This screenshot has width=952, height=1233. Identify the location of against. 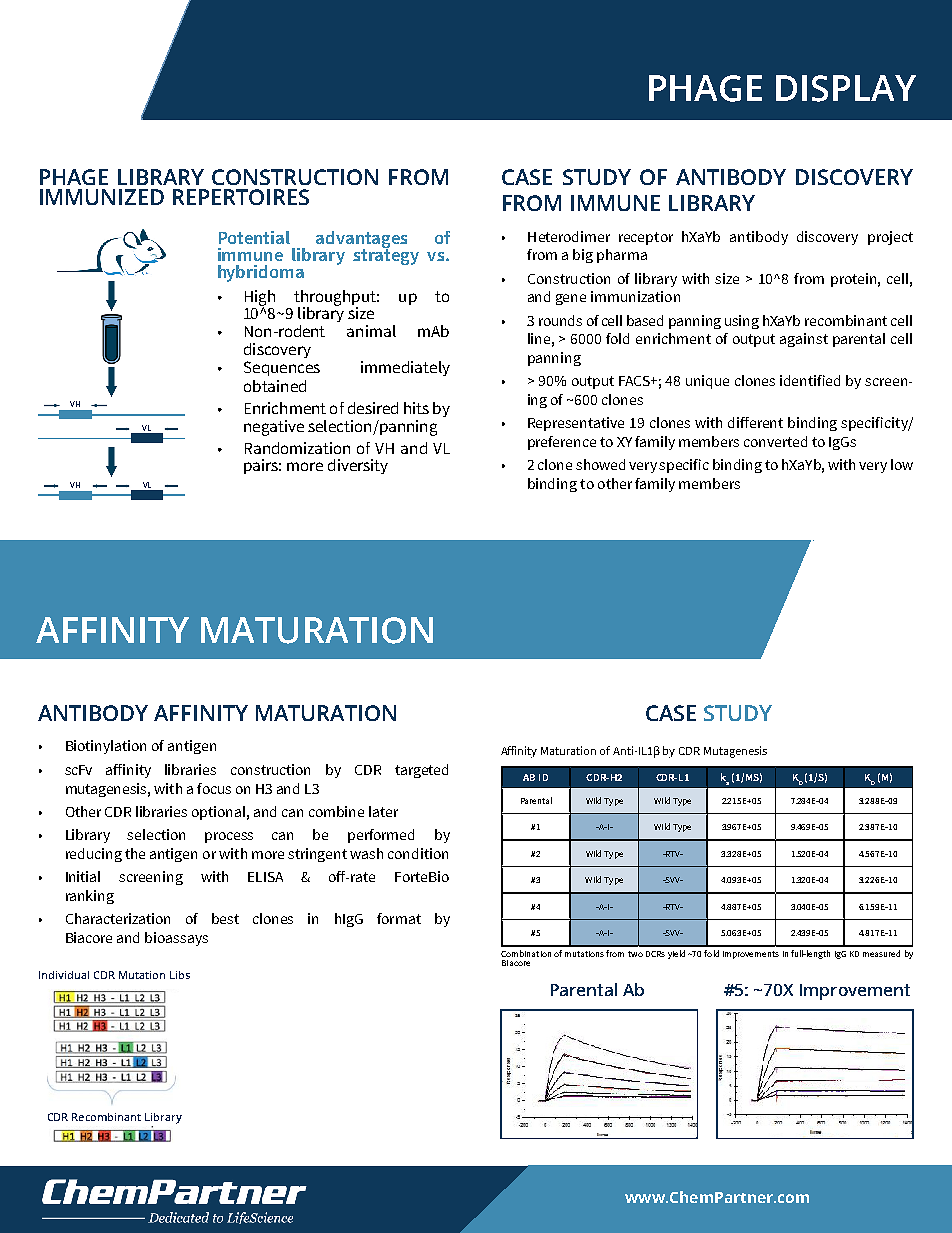
(804, 340).
